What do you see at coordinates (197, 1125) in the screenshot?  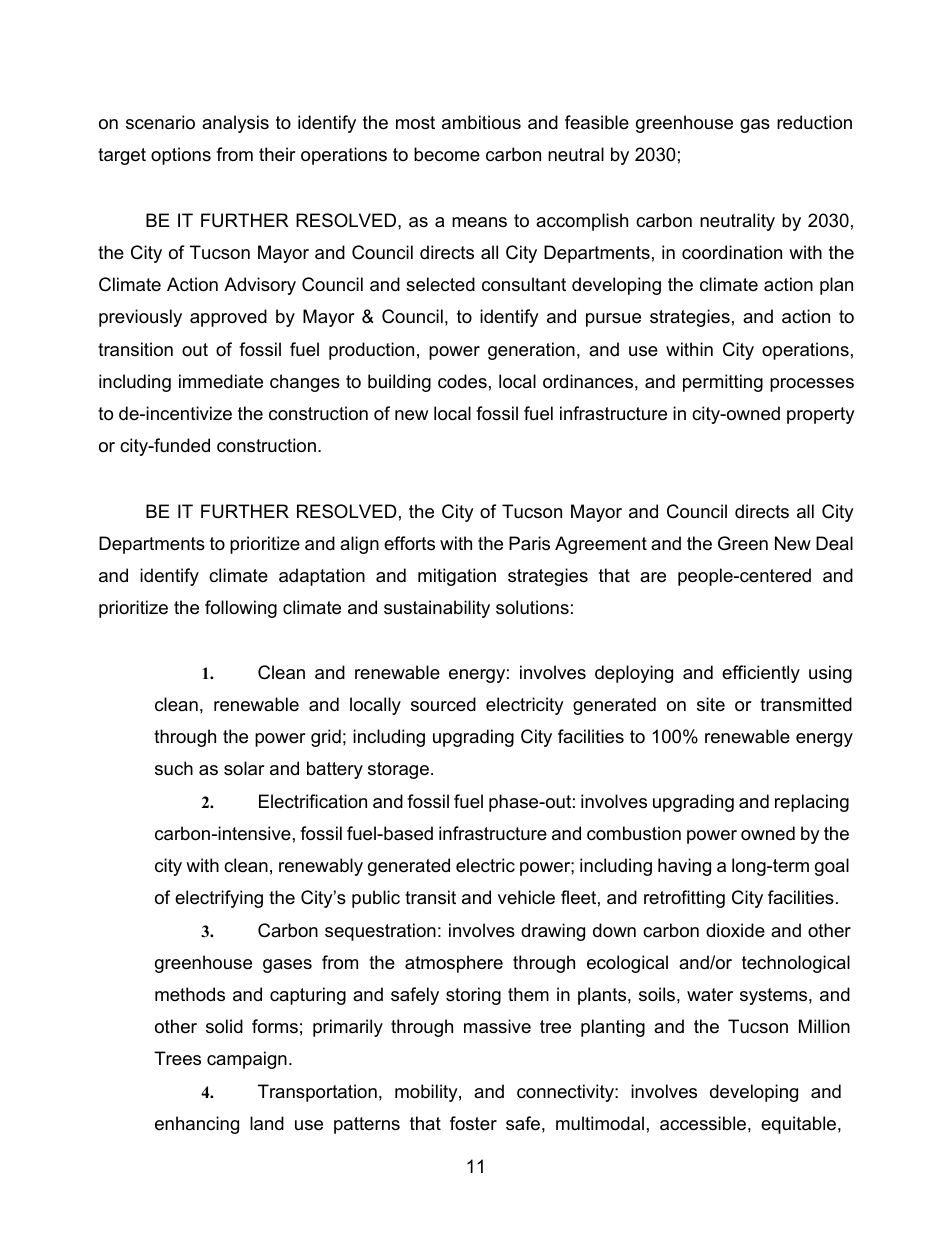 I see `enhancing` at bounding box center [197, 1125].
